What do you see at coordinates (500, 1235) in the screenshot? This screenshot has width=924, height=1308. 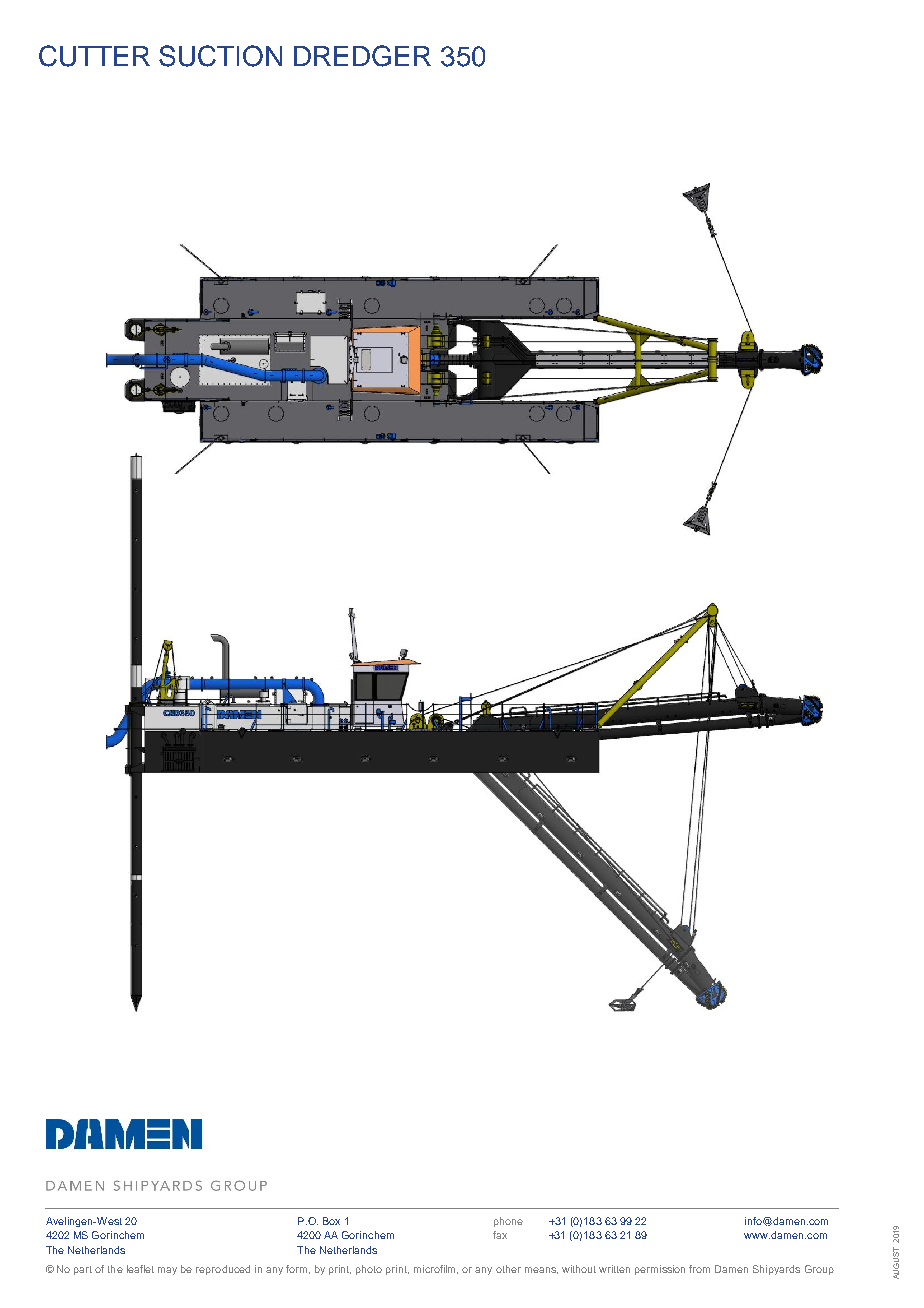 I see `fax` at bounding box center [500, 1235].
